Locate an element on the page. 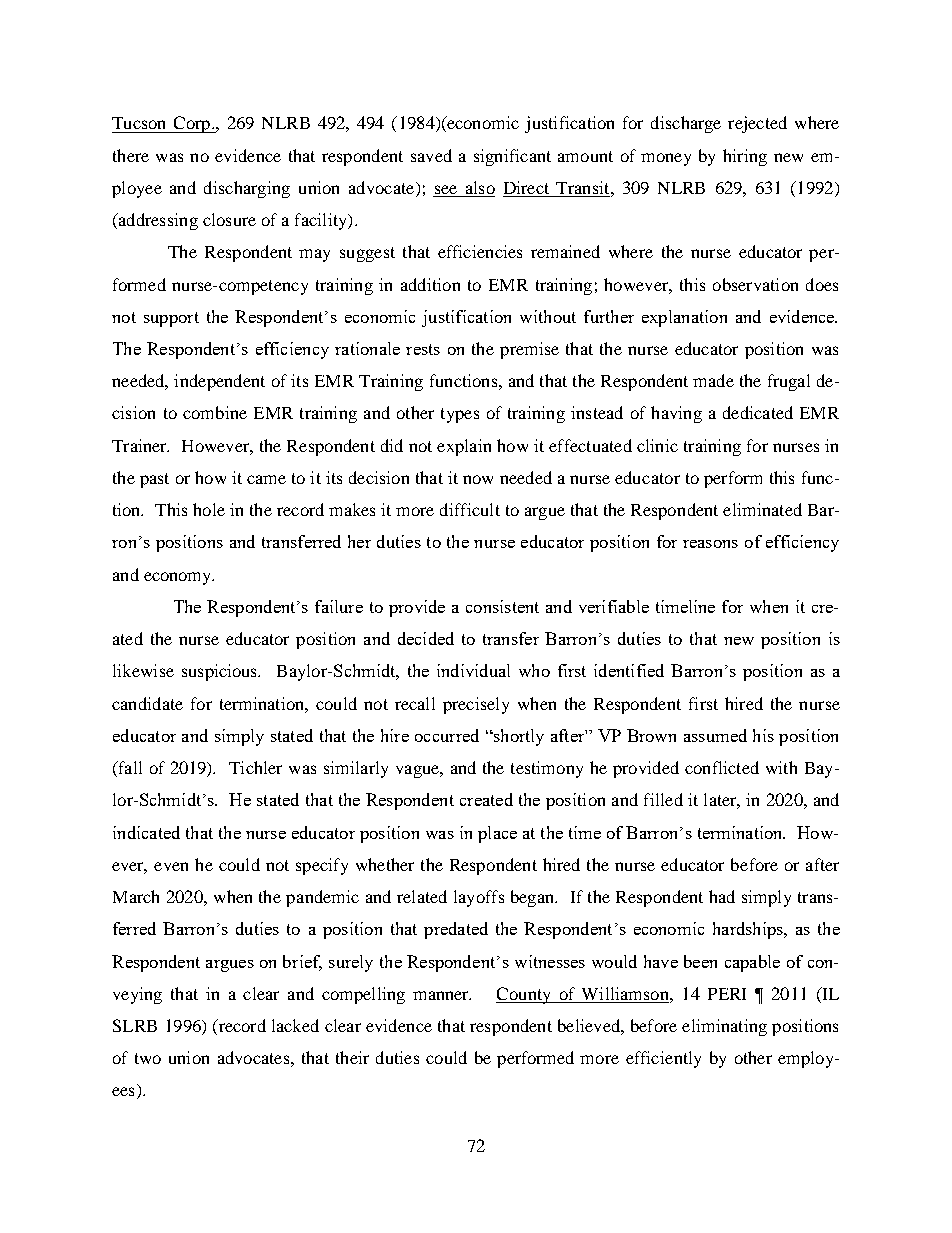 The width and height of the page is (952, 1233). County is located at coordinates (524, 995).
